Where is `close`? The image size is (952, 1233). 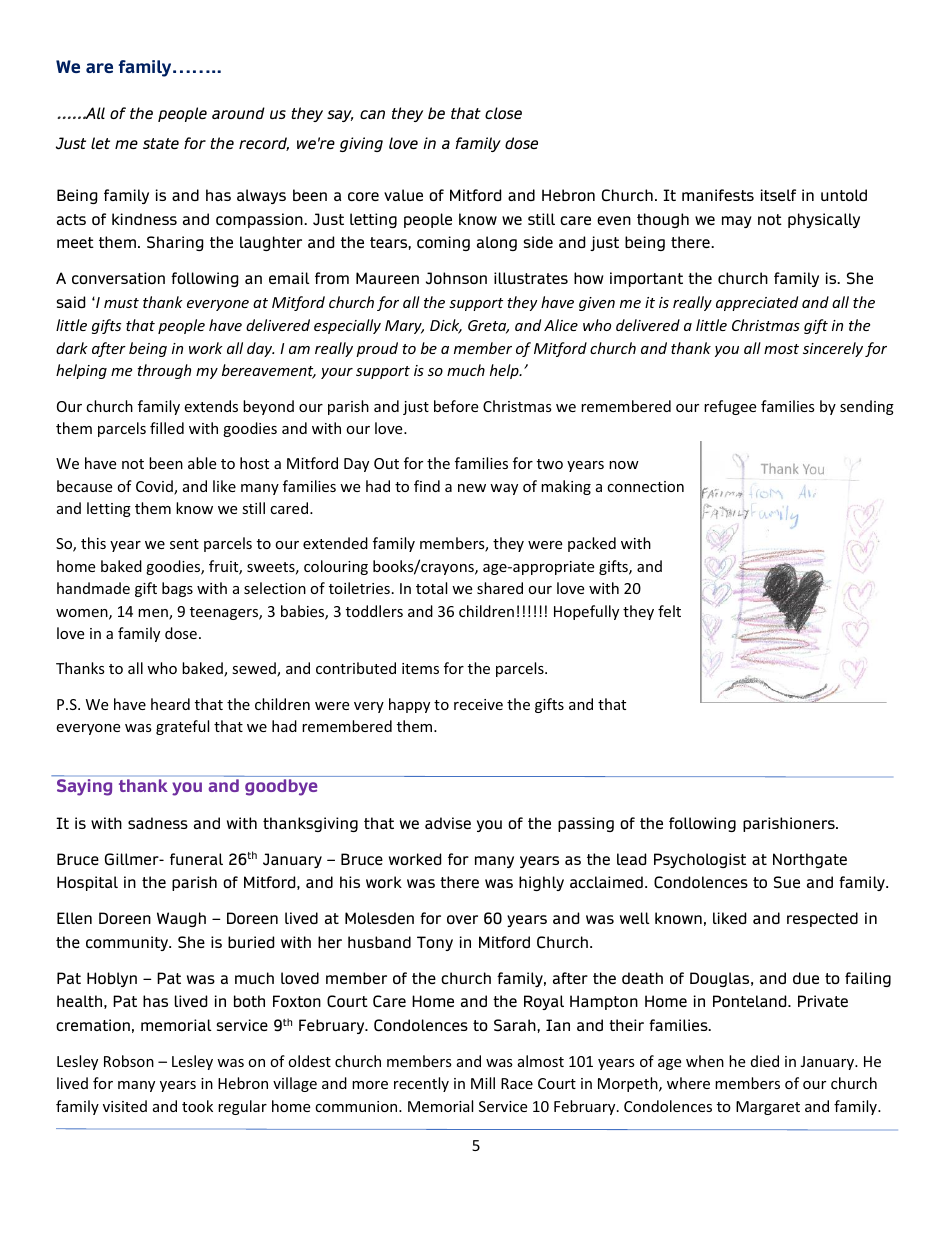 close is located at coordinates (503, 113).
